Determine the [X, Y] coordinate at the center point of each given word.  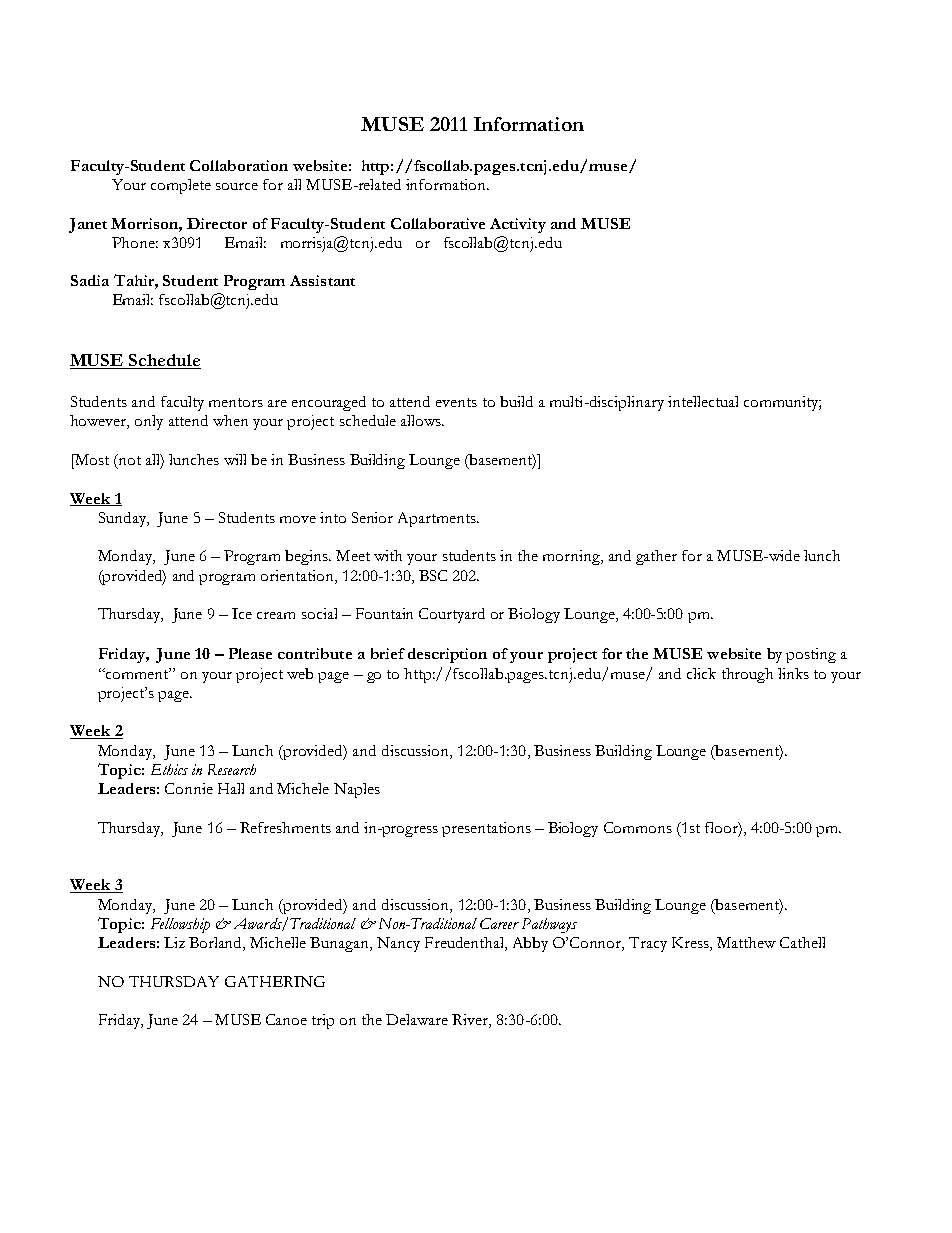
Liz [174, 942]
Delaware [417, 1019]
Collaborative [438, 223]
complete [181, 186]
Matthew [746, 942]
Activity [518, 225]
